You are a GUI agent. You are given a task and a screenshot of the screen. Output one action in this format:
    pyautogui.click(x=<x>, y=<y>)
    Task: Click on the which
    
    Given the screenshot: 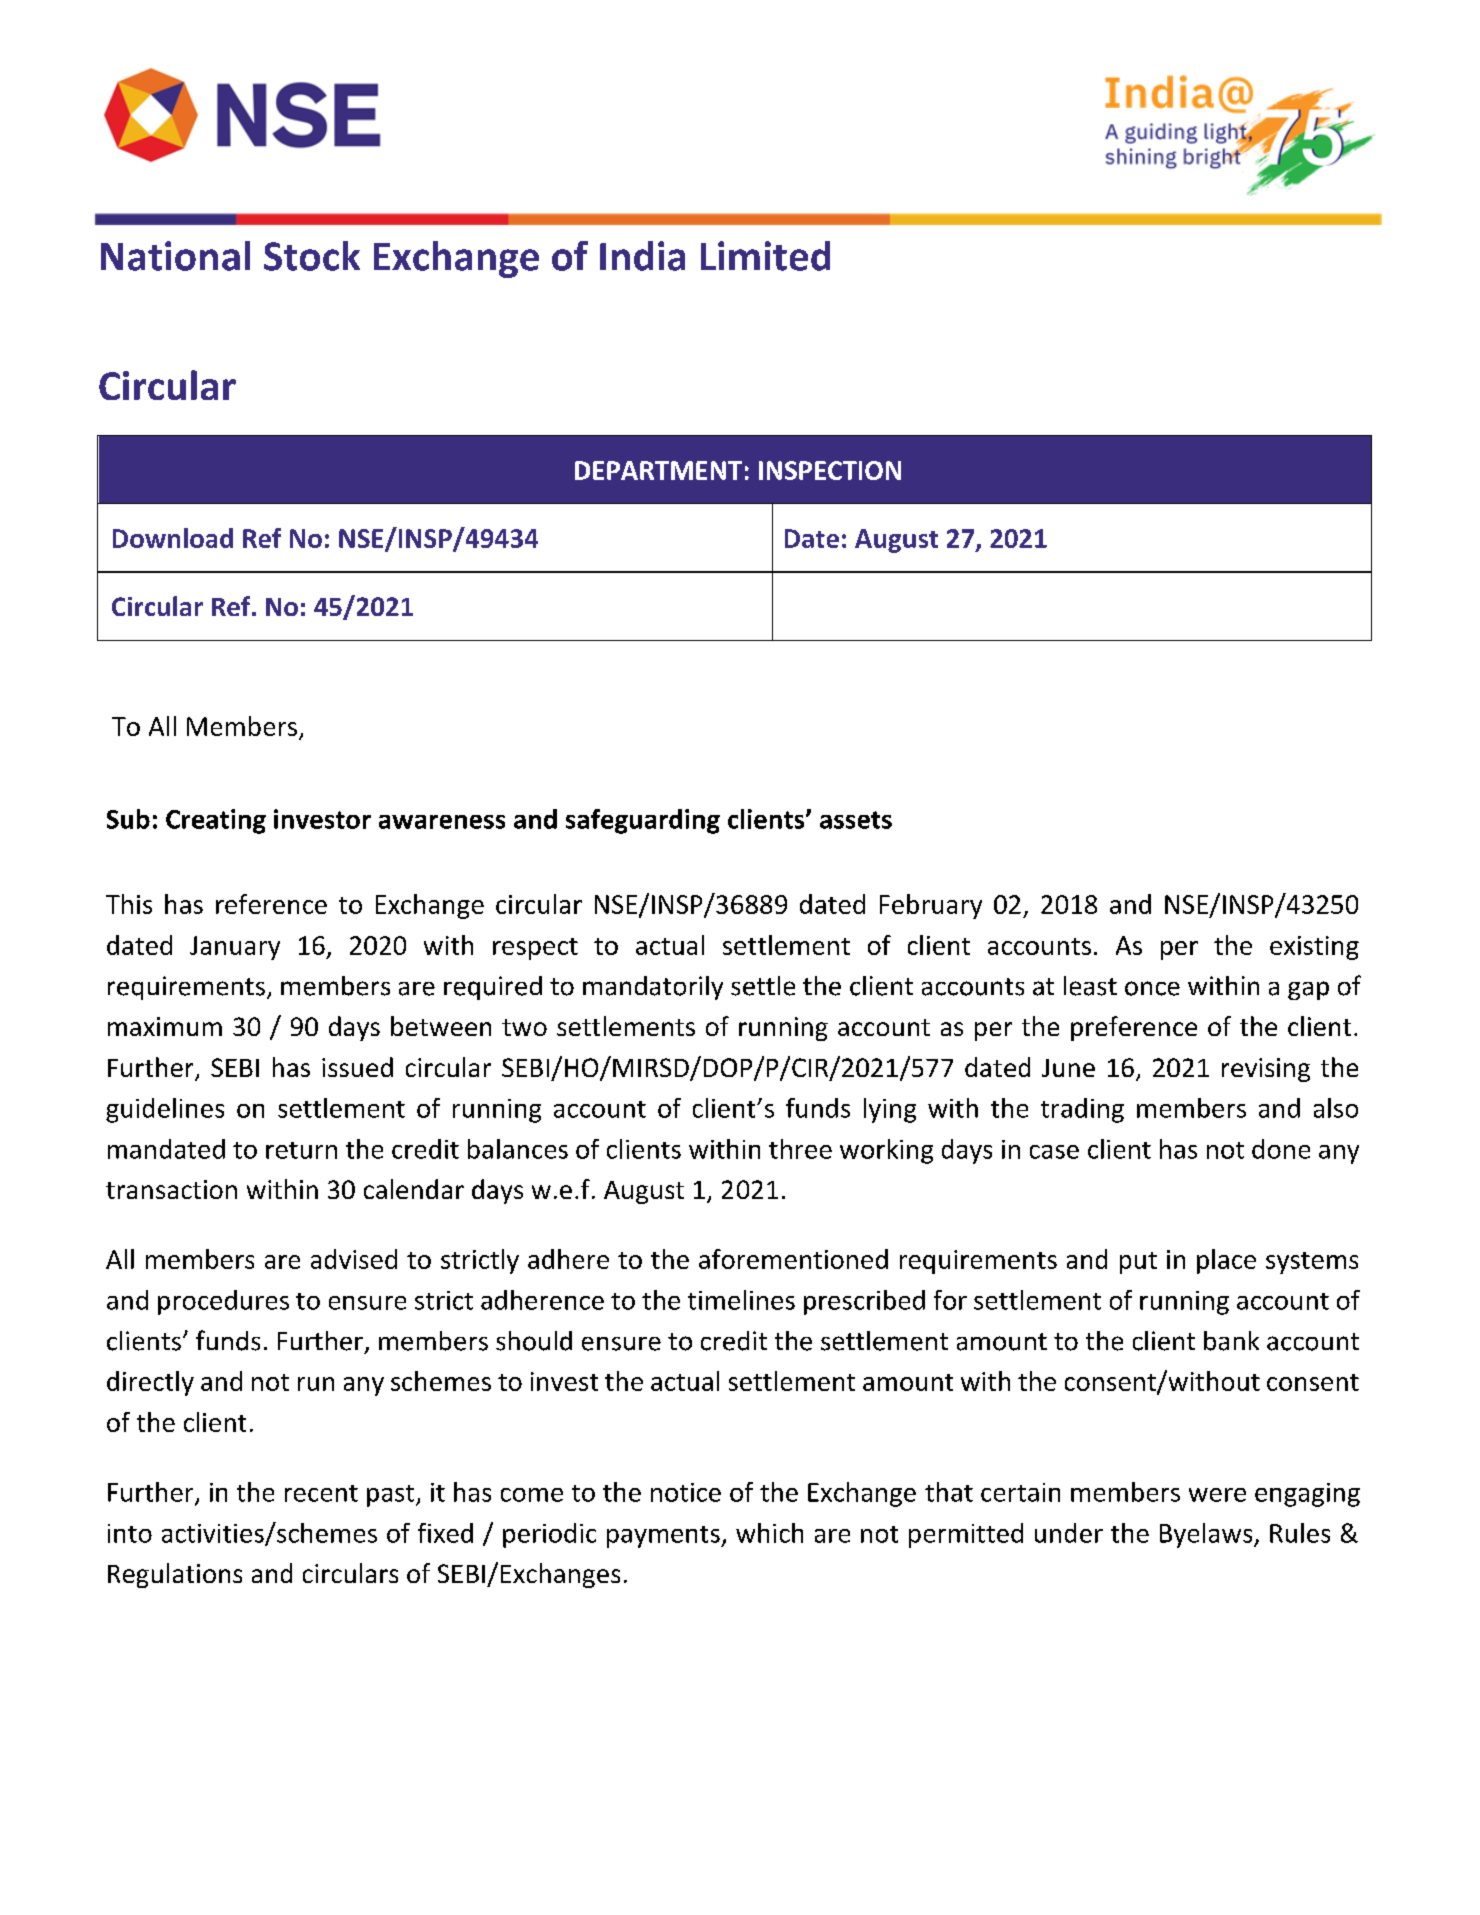 What is the action you would take?
    pyautogui.click(x=769, y=1533)
